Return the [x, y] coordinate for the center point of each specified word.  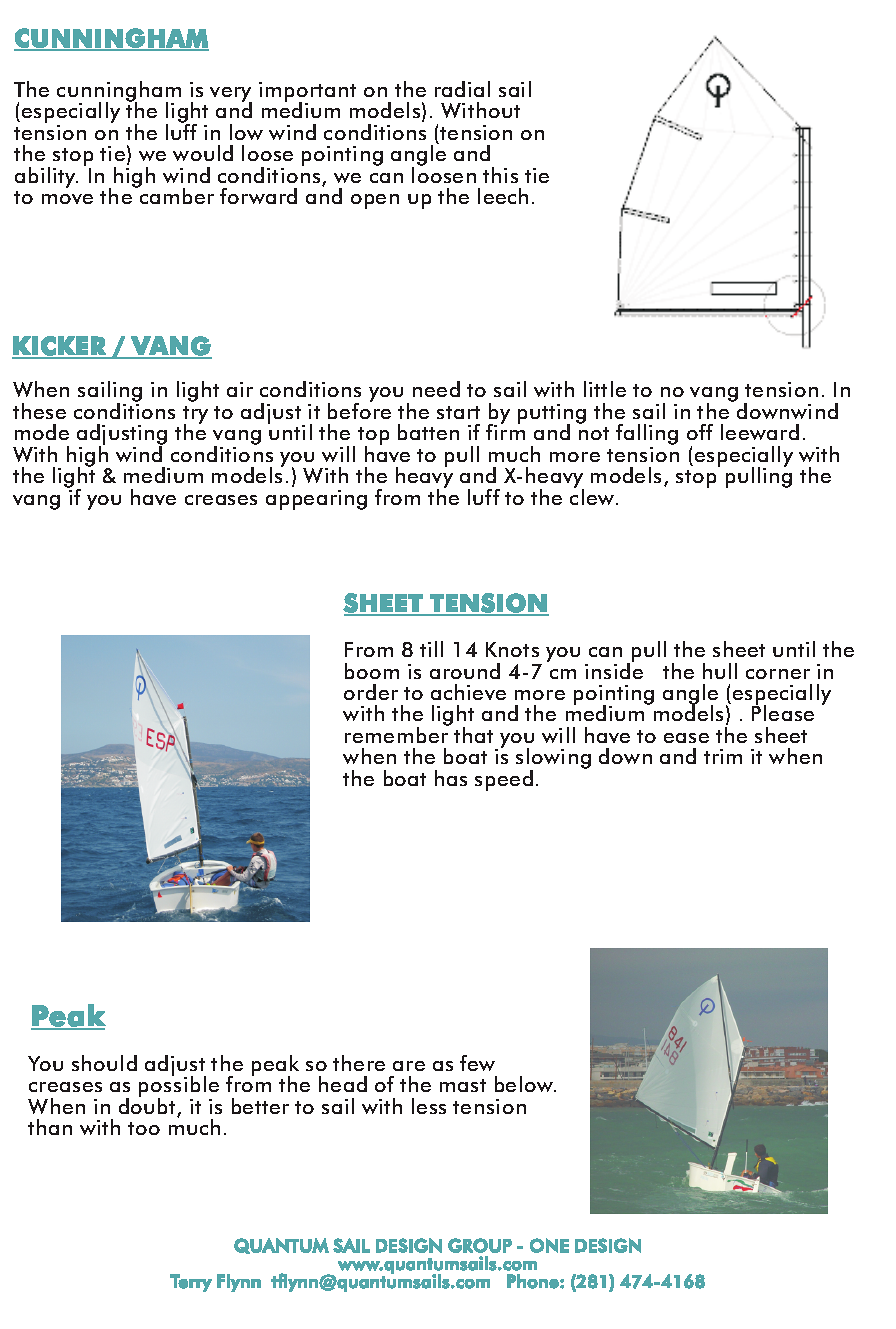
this [500, 175]
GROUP [480, 1245]
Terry [191, 1283]
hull [720, 671]
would [203, 153]
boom [372, 671]
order [371, 692]
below [525, 1084]
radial [462, 89]
